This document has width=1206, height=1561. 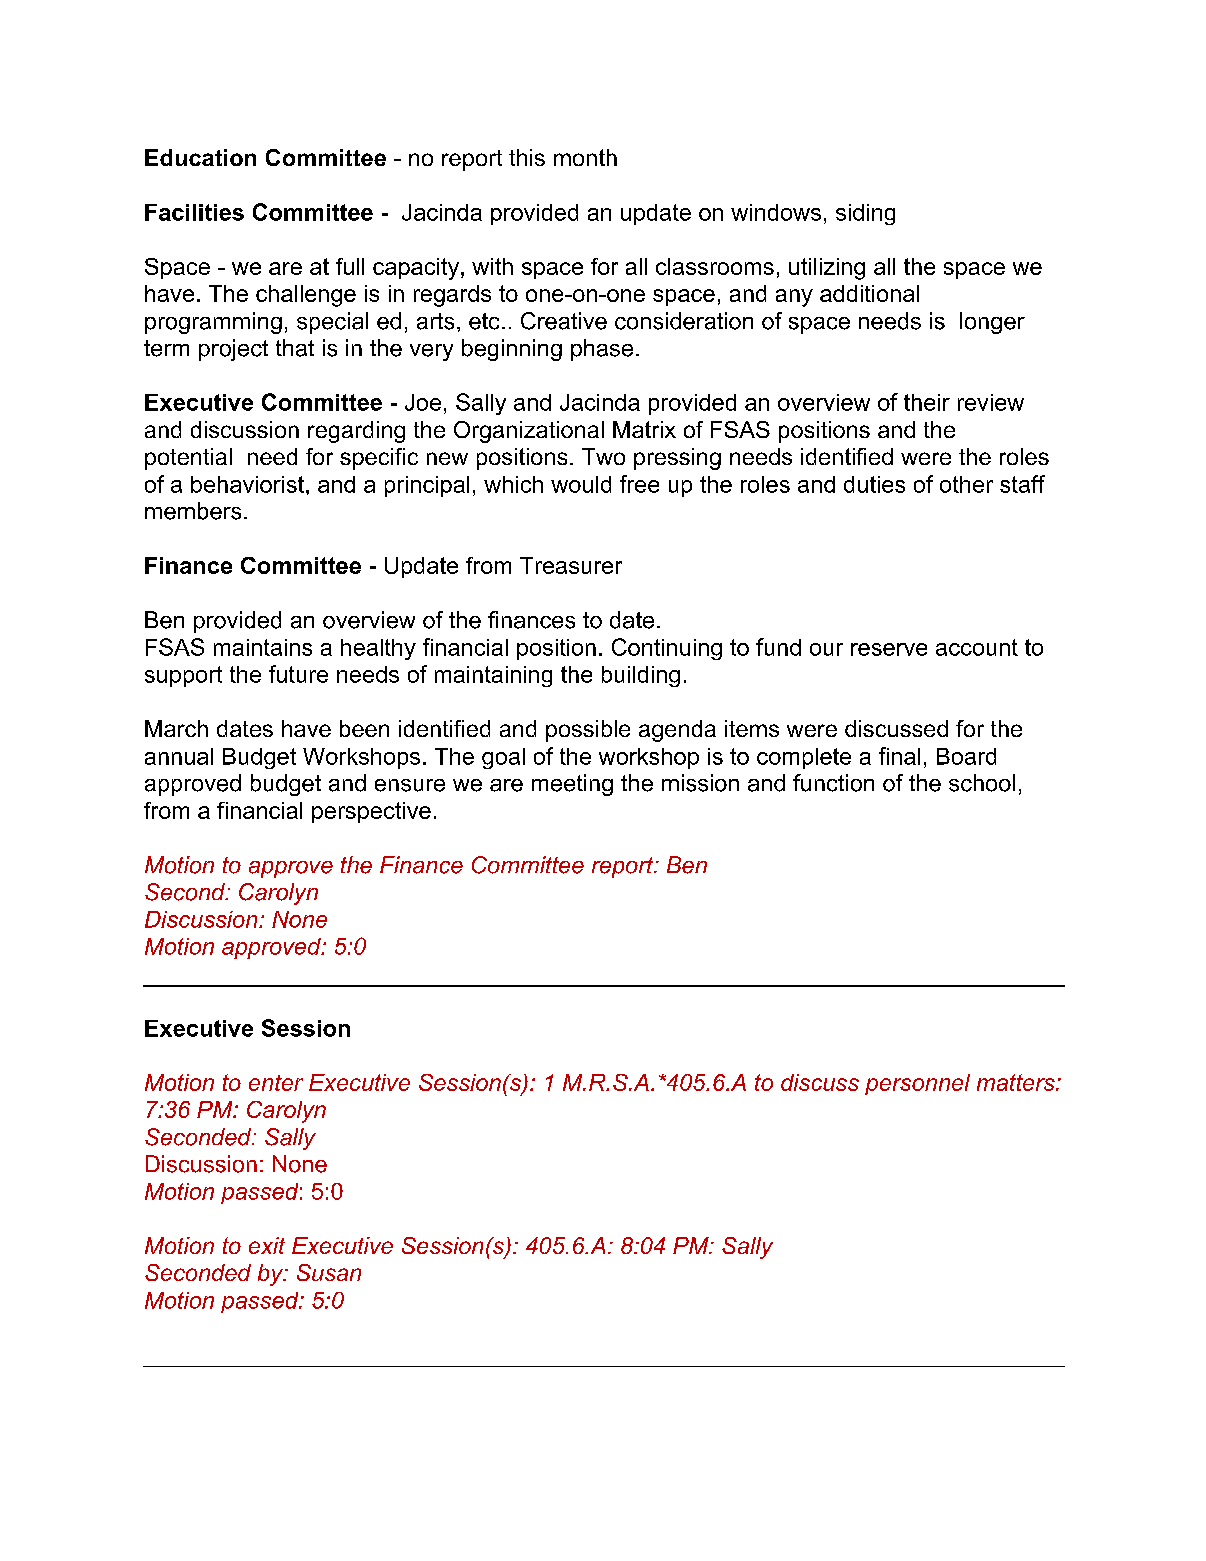 What do you see at coordinates (982, 783) in the document?
I see `school` at bounding box center [982, 783].
